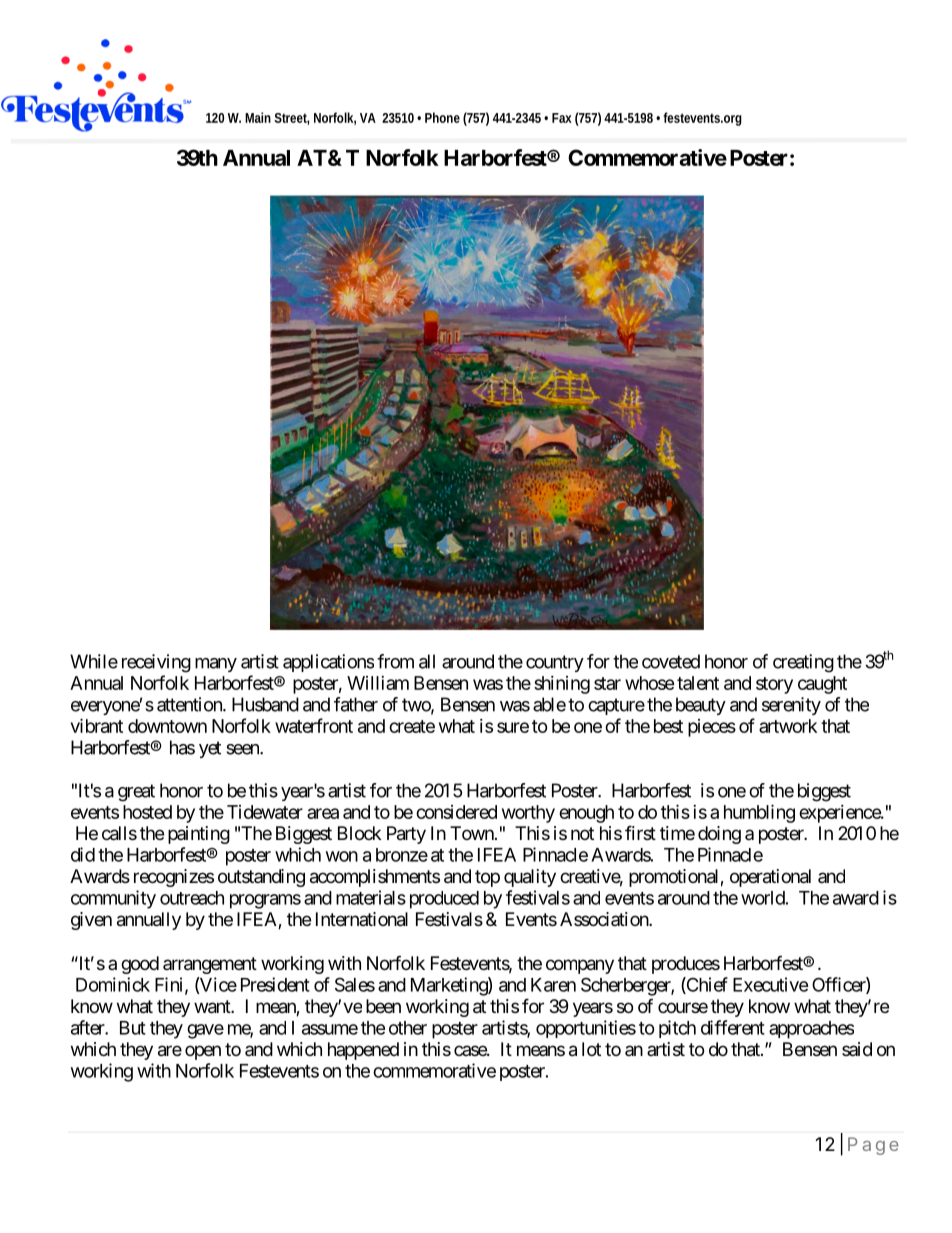  I want to click on Main, so click(258, 117).
